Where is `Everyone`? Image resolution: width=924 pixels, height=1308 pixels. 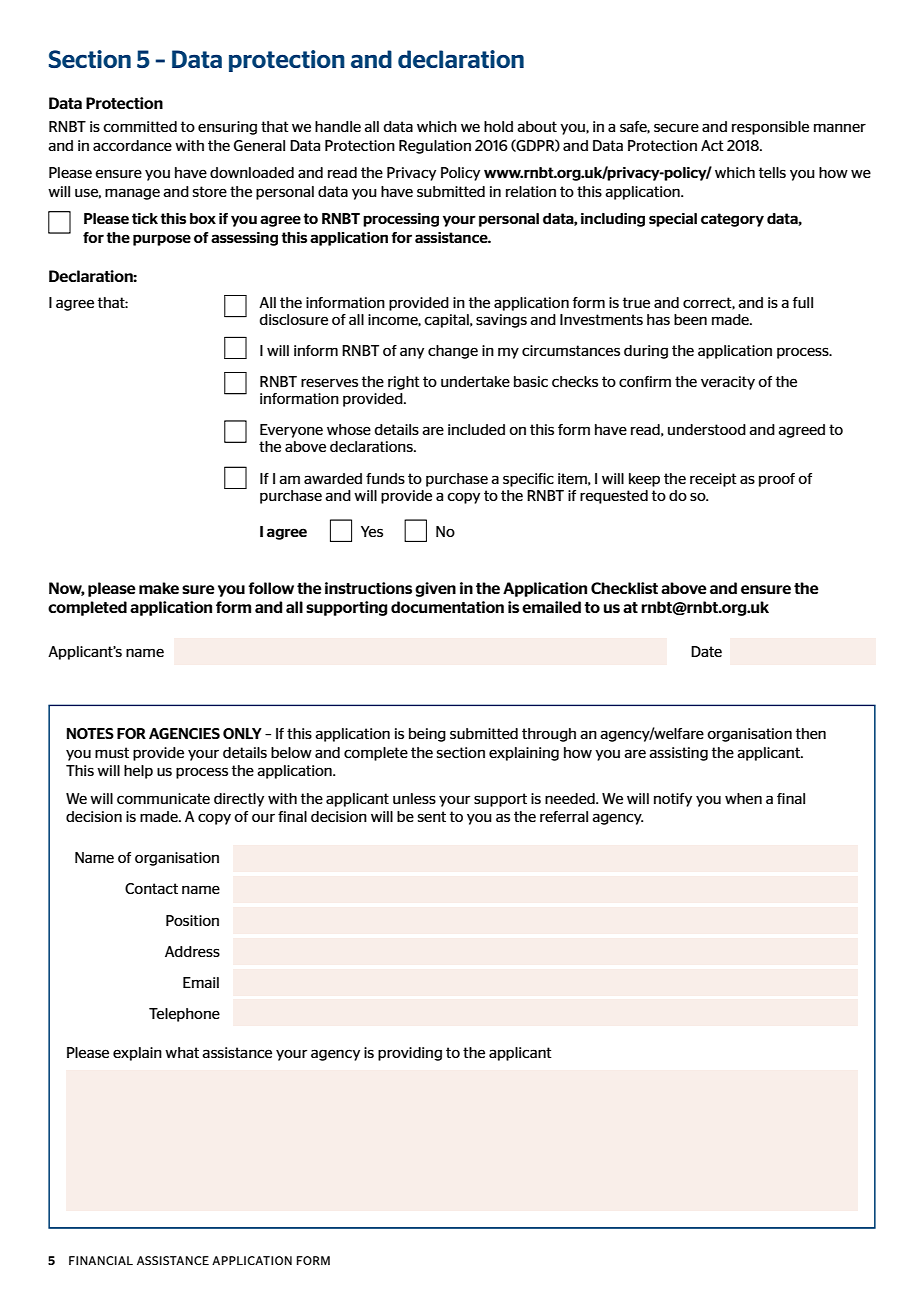
Everyone is located at coordinates (291, 431).
